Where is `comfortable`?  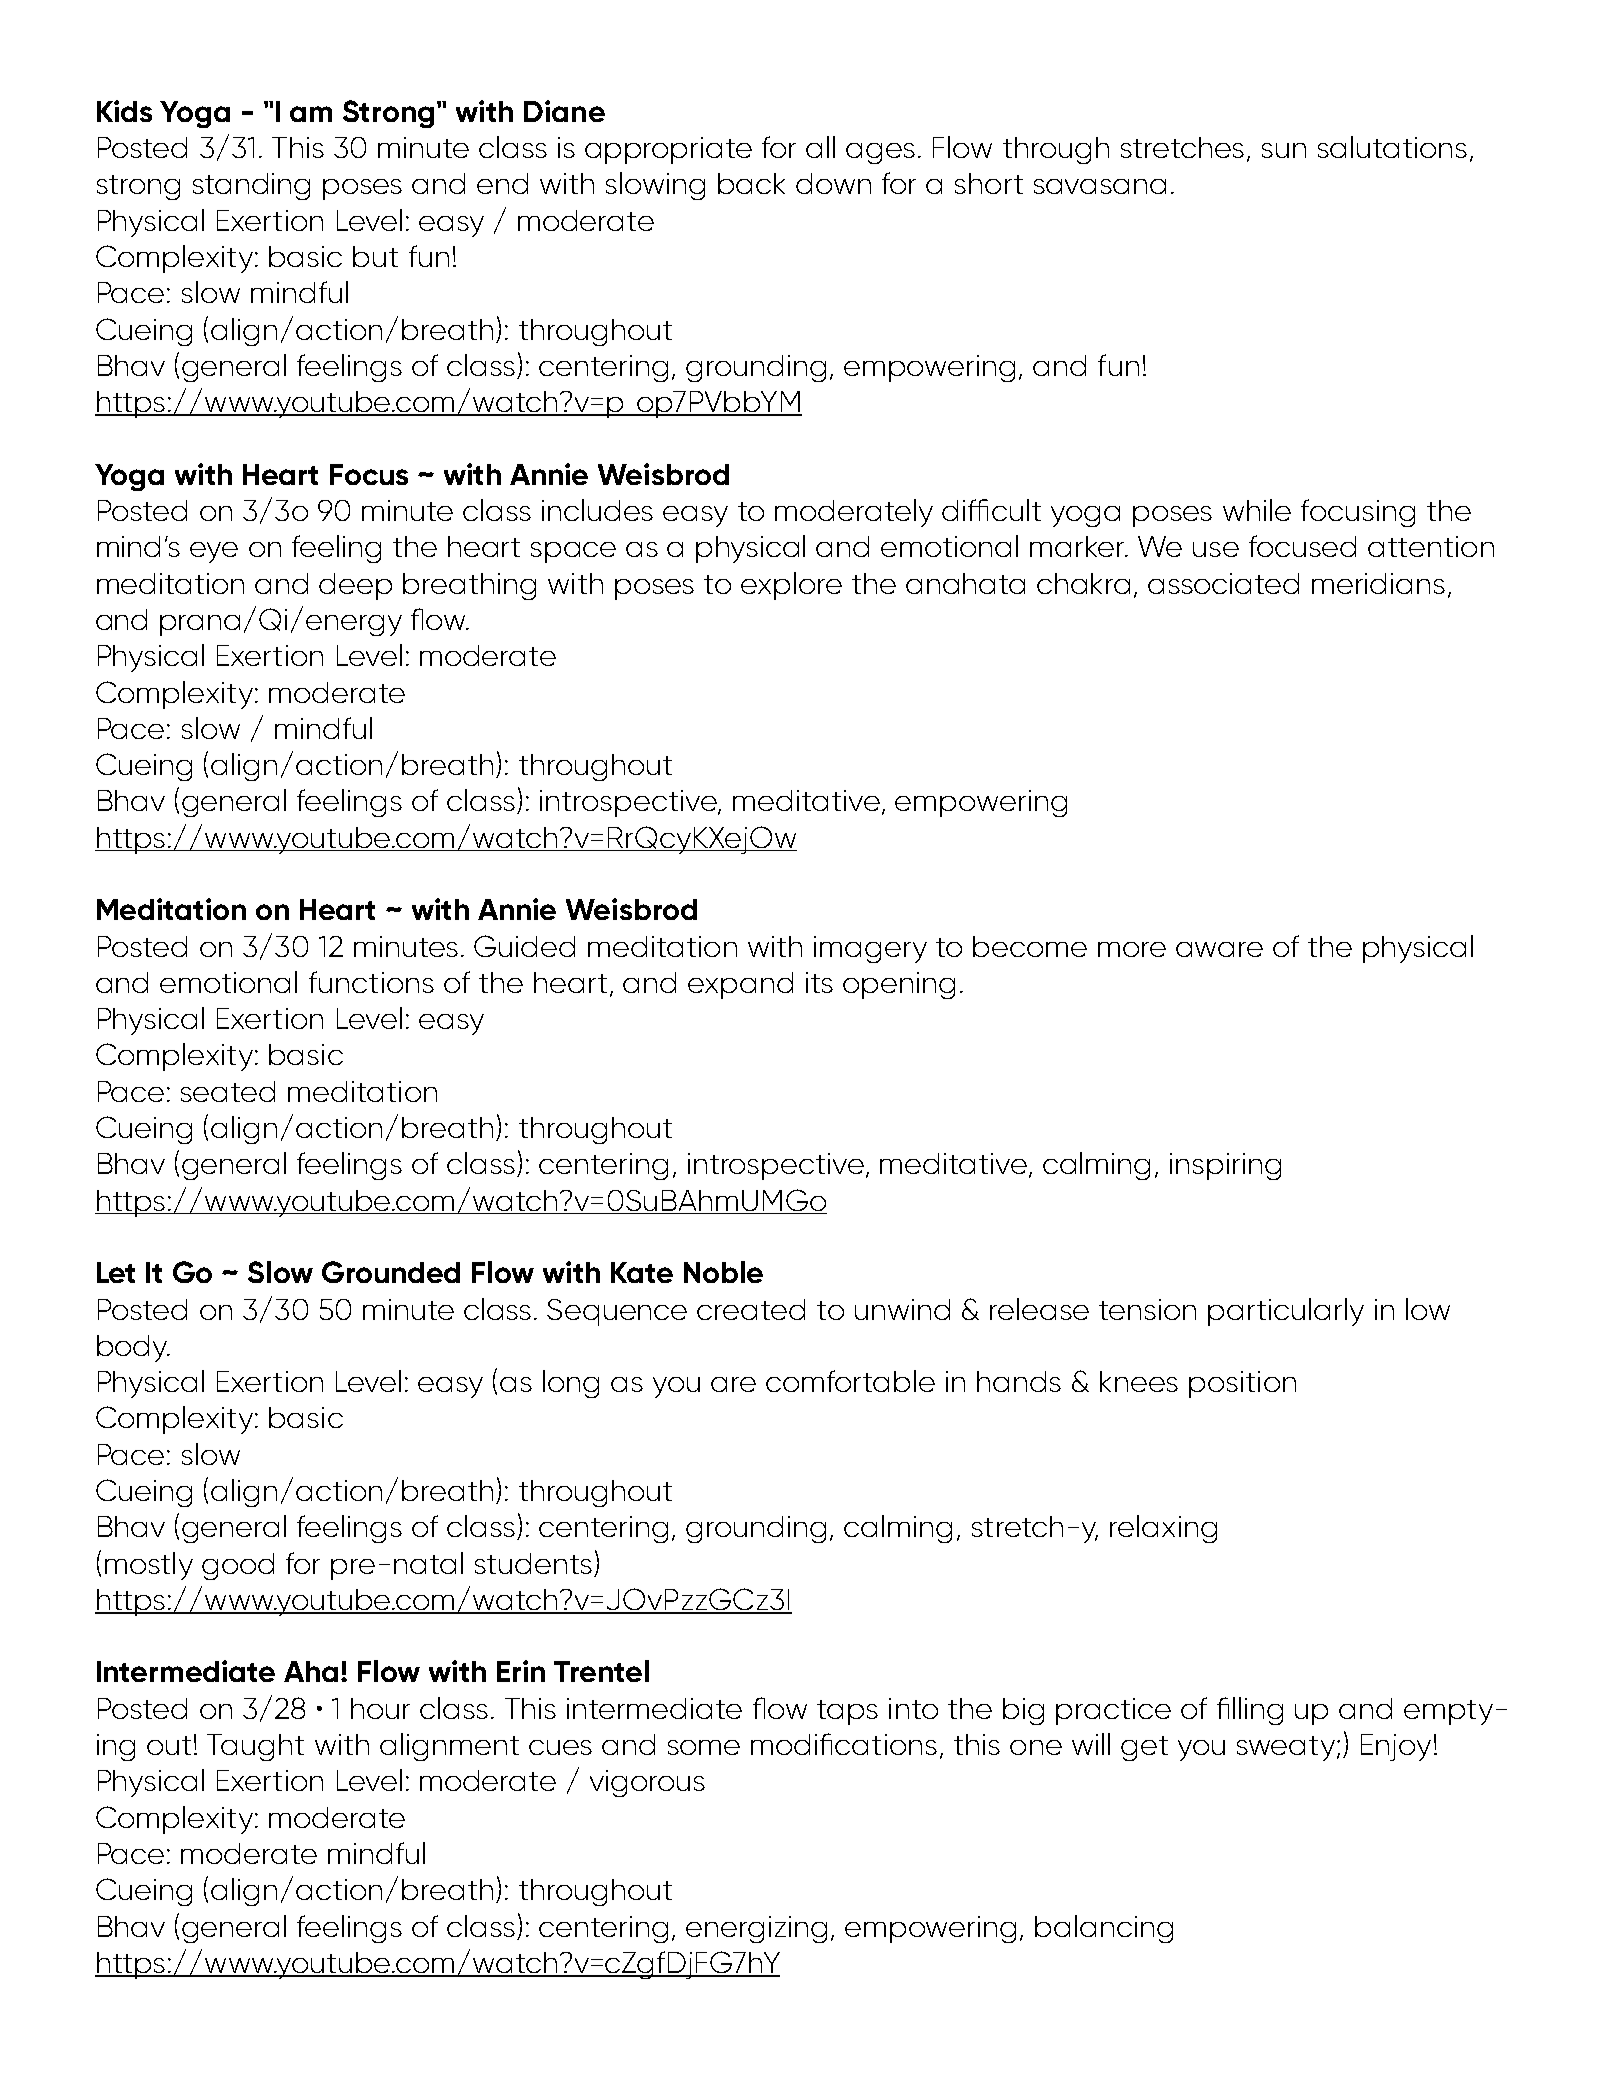
comfortable is located at coordinates (850, 1381).
